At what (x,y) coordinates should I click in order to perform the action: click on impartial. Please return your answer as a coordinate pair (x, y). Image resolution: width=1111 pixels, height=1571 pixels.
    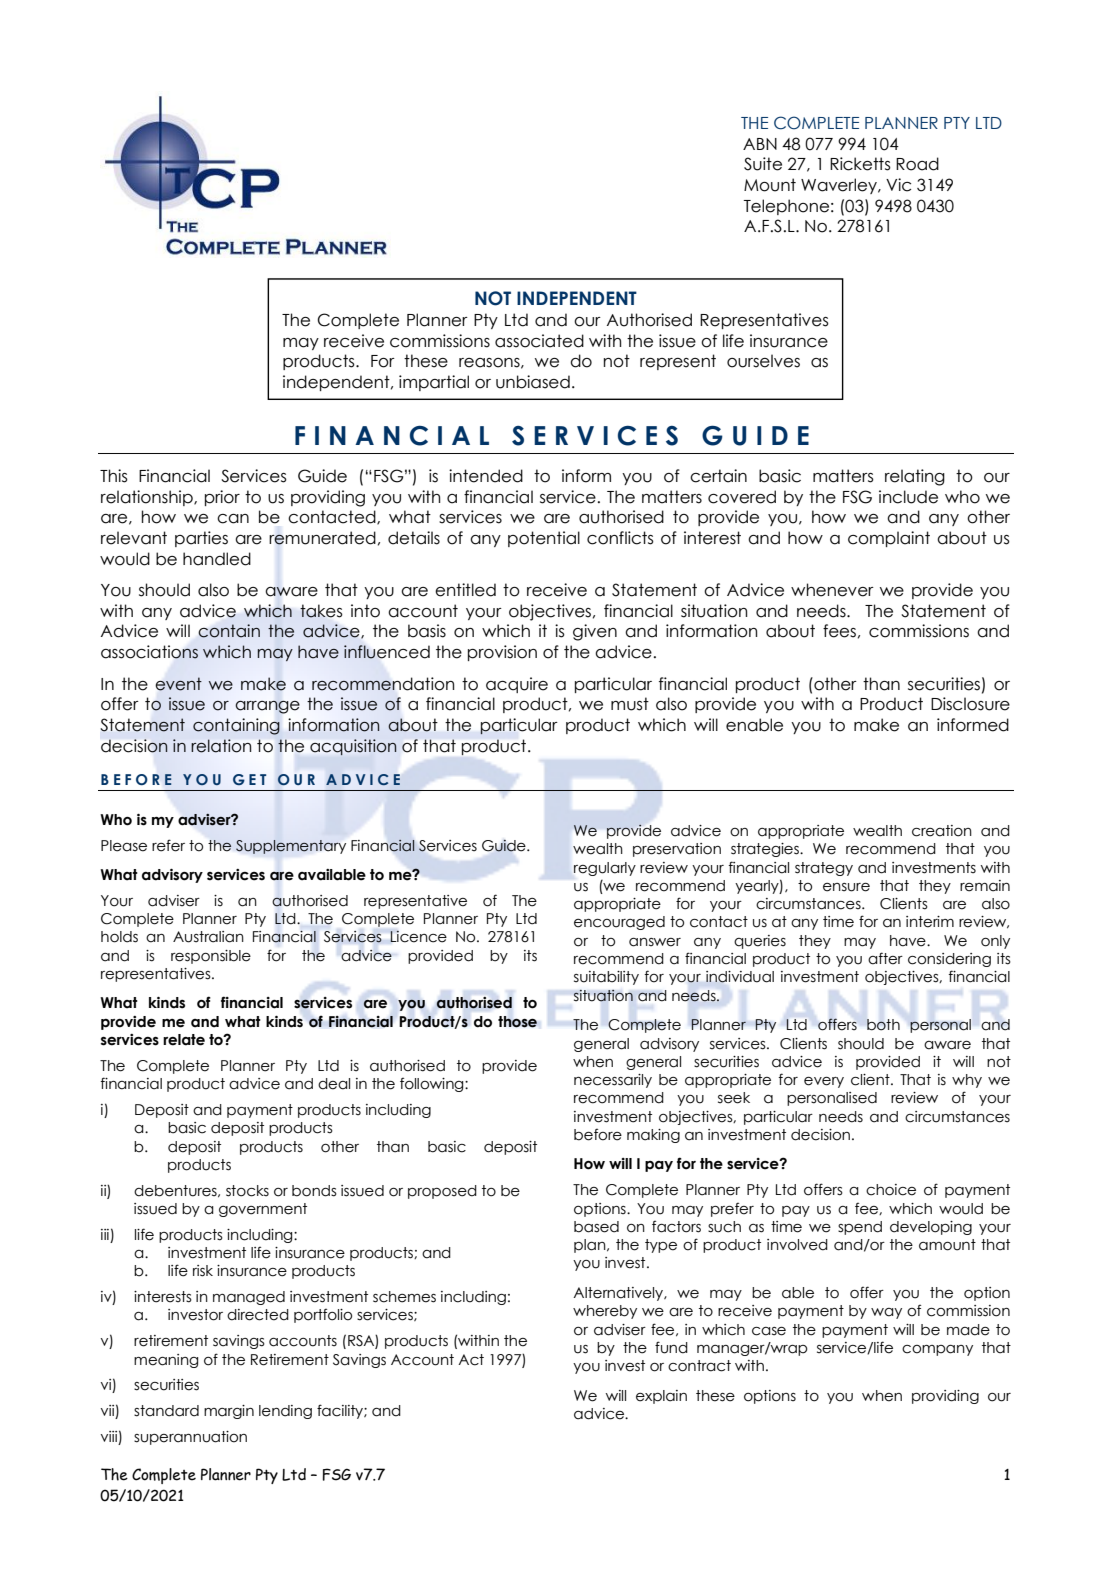
    Looking at the image, I should click on (434, 383).
